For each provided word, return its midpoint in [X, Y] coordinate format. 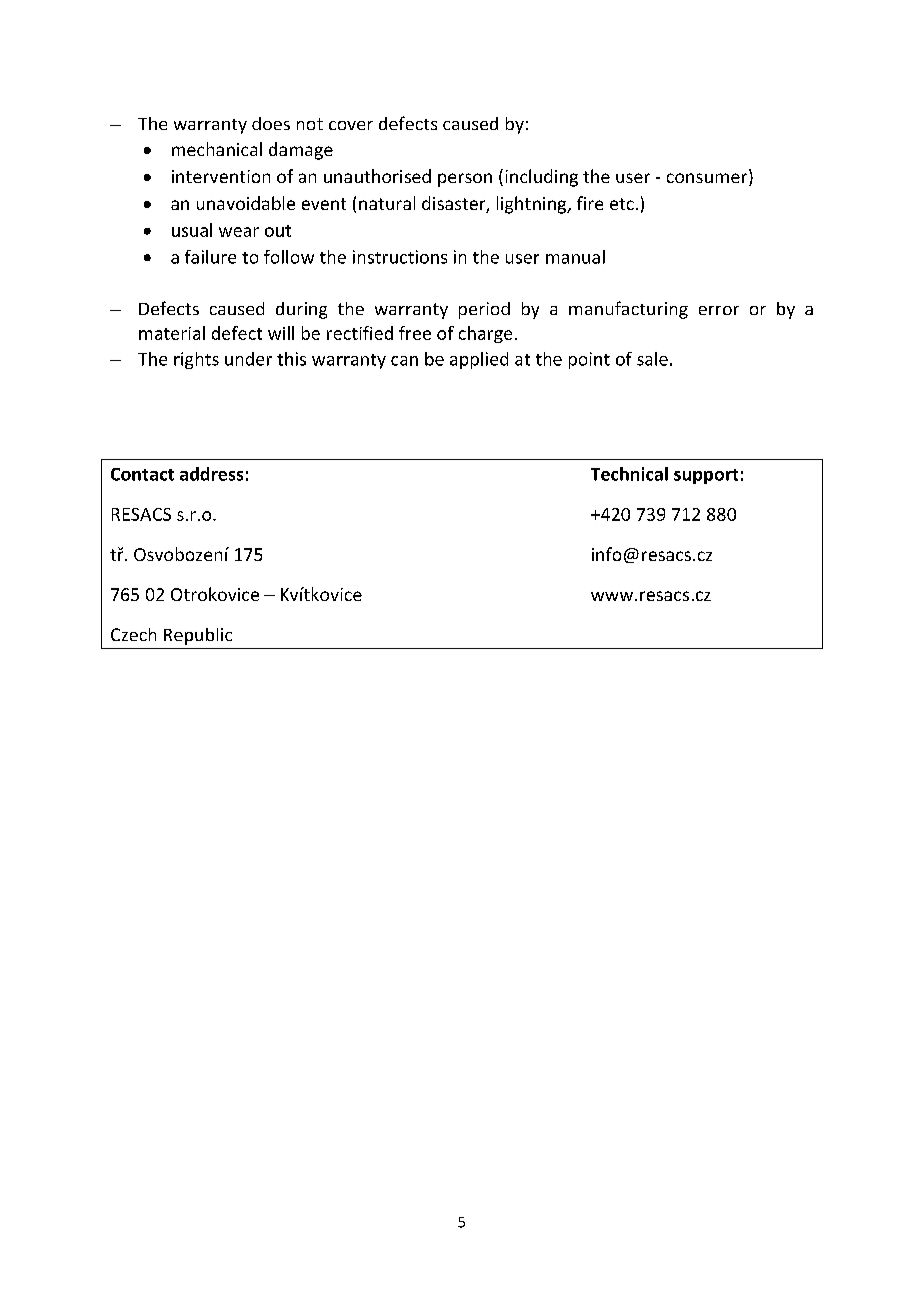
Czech [133, 634]
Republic [198, 636]
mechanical [217, 149]
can [404, 361]
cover [351, 125]
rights [196, 360]
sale [652, 359]
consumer [708, 179]
